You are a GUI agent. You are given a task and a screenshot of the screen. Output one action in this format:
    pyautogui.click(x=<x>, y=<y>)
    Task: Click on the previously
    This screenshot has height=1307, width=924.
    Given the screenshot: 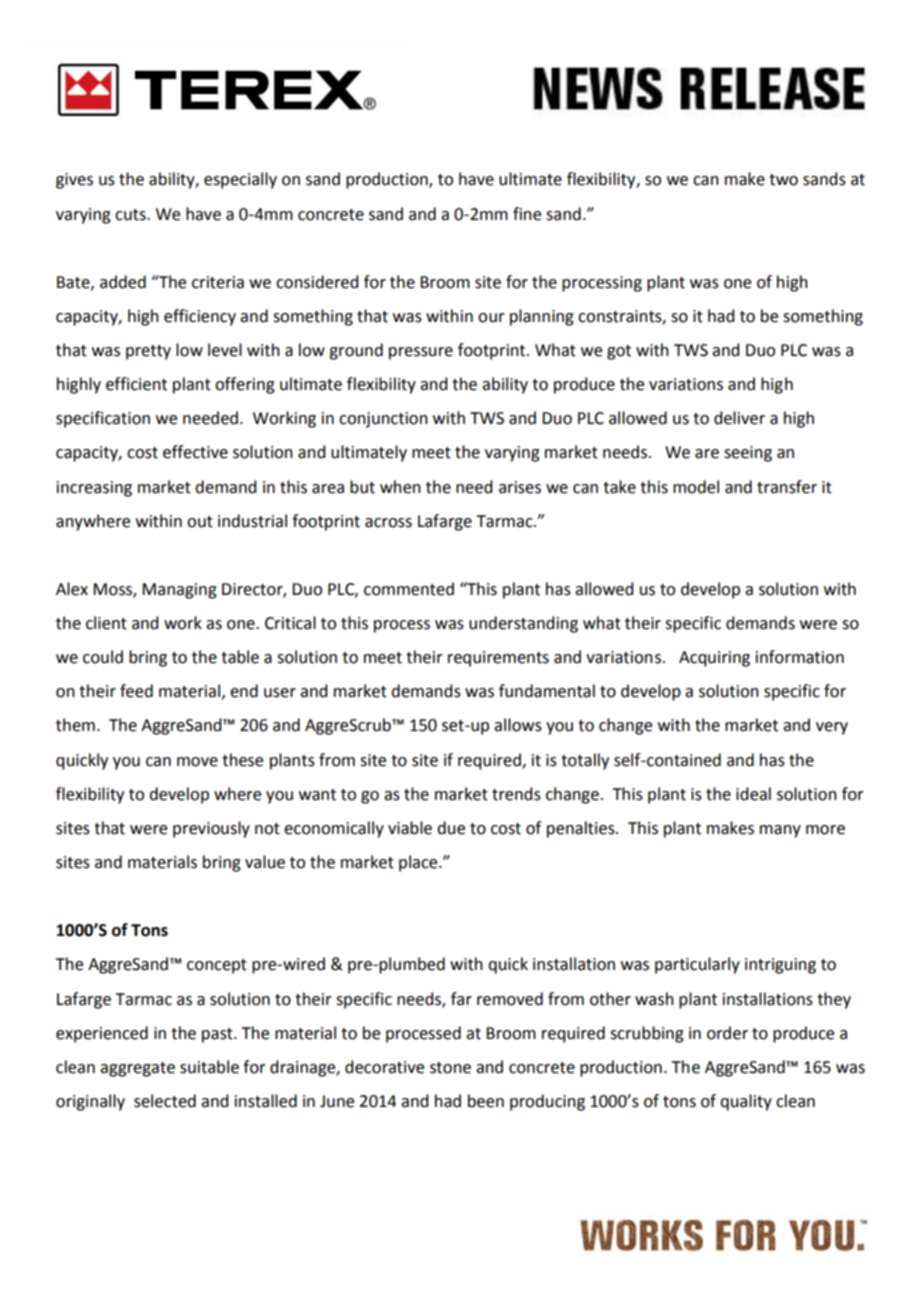 What is the action you would take?
    pyautogui.click(x=211, y=829)
